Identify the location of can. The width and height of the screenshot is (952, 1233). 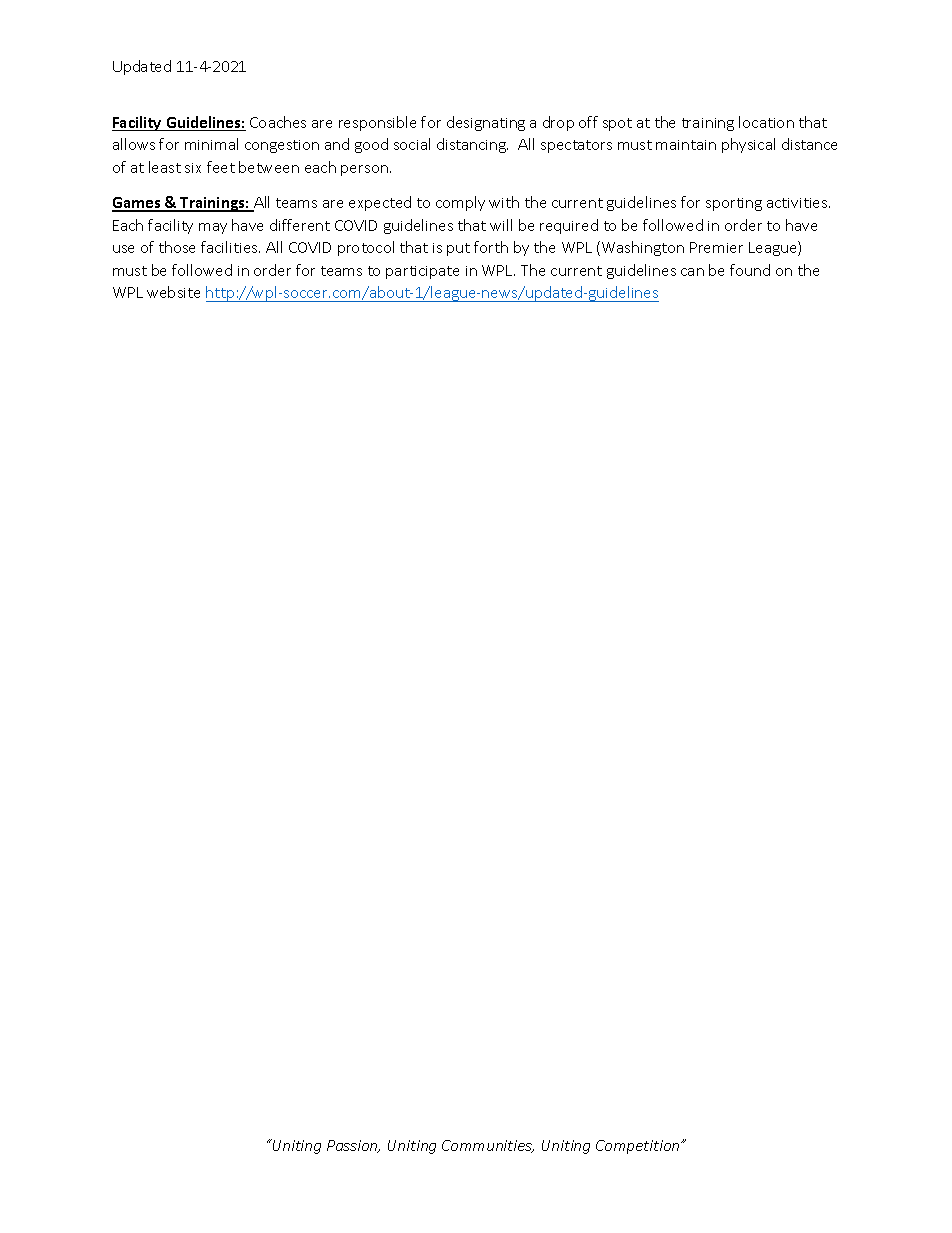
(692, 272).
